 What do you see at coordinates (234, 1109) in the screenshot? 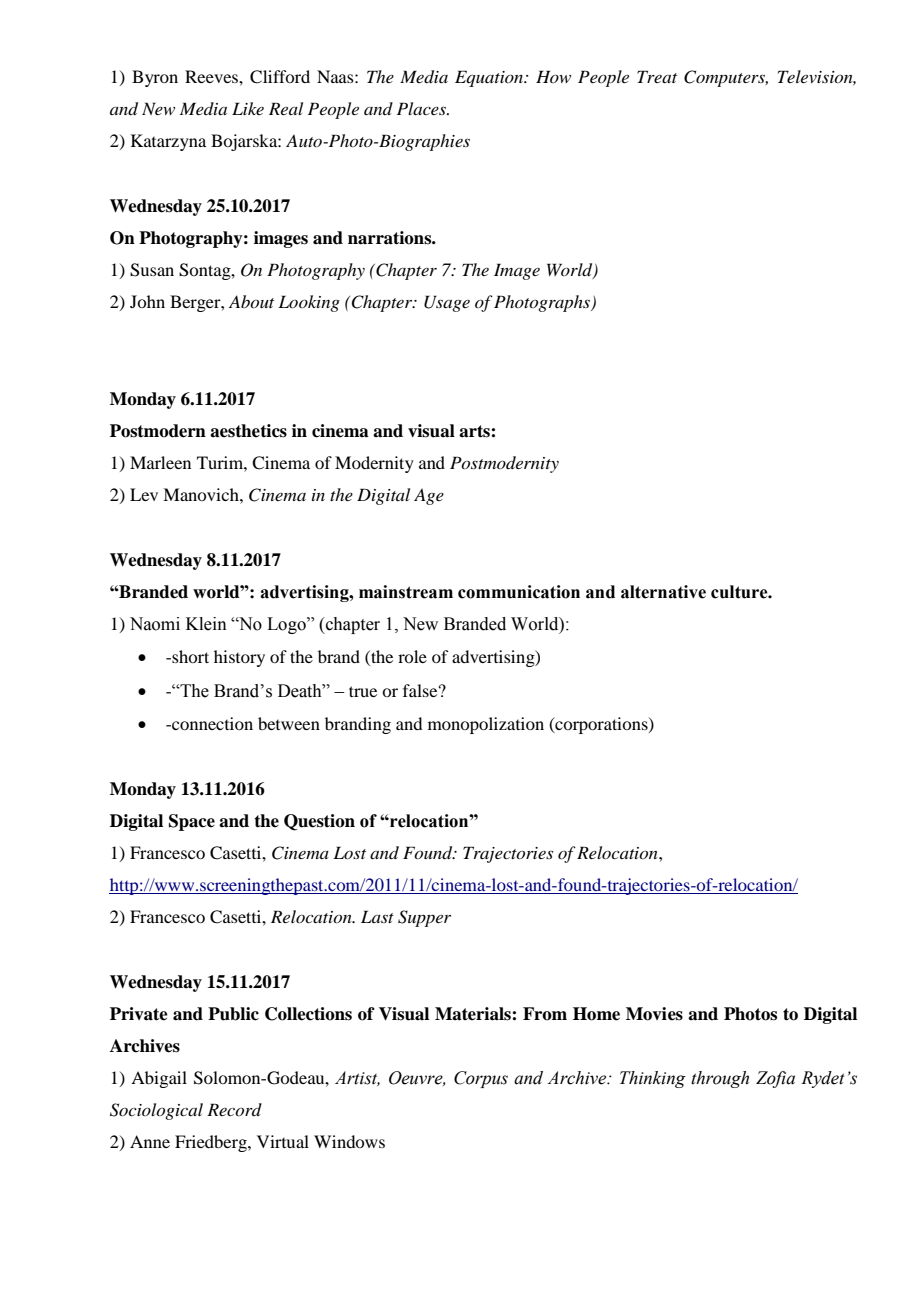
I see `Record` at bounding box center [234, 1109].
